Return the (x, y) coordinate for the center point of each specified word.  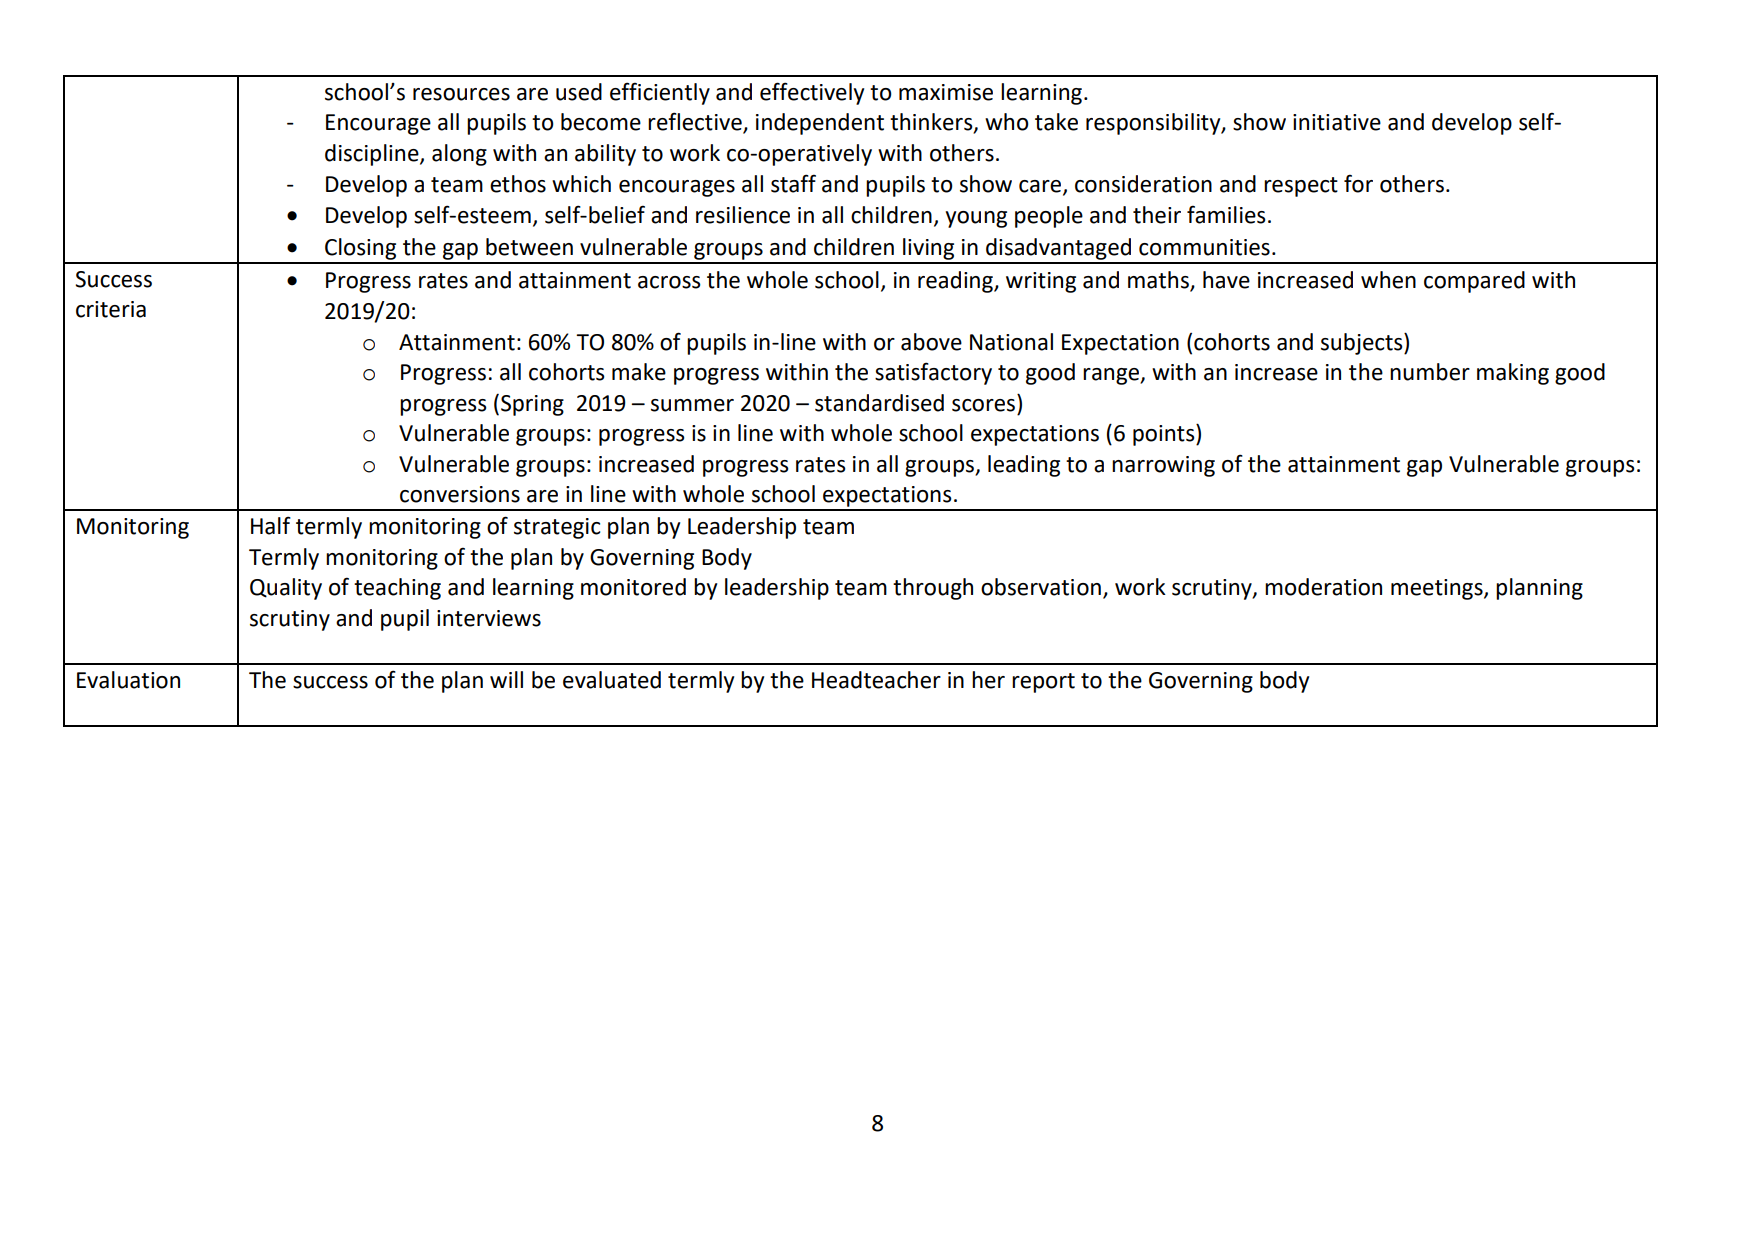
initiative (1337, 122)
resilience (743, 215)
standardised (879, 403)
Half (271, 525)
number (1430, 372)
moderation (1323, 587)
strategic (557, 528)
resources (461, 94)
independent (820, 124)
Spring (532, 405)
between (529, 247)
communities (1204, 247)
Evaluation (128, 680)
